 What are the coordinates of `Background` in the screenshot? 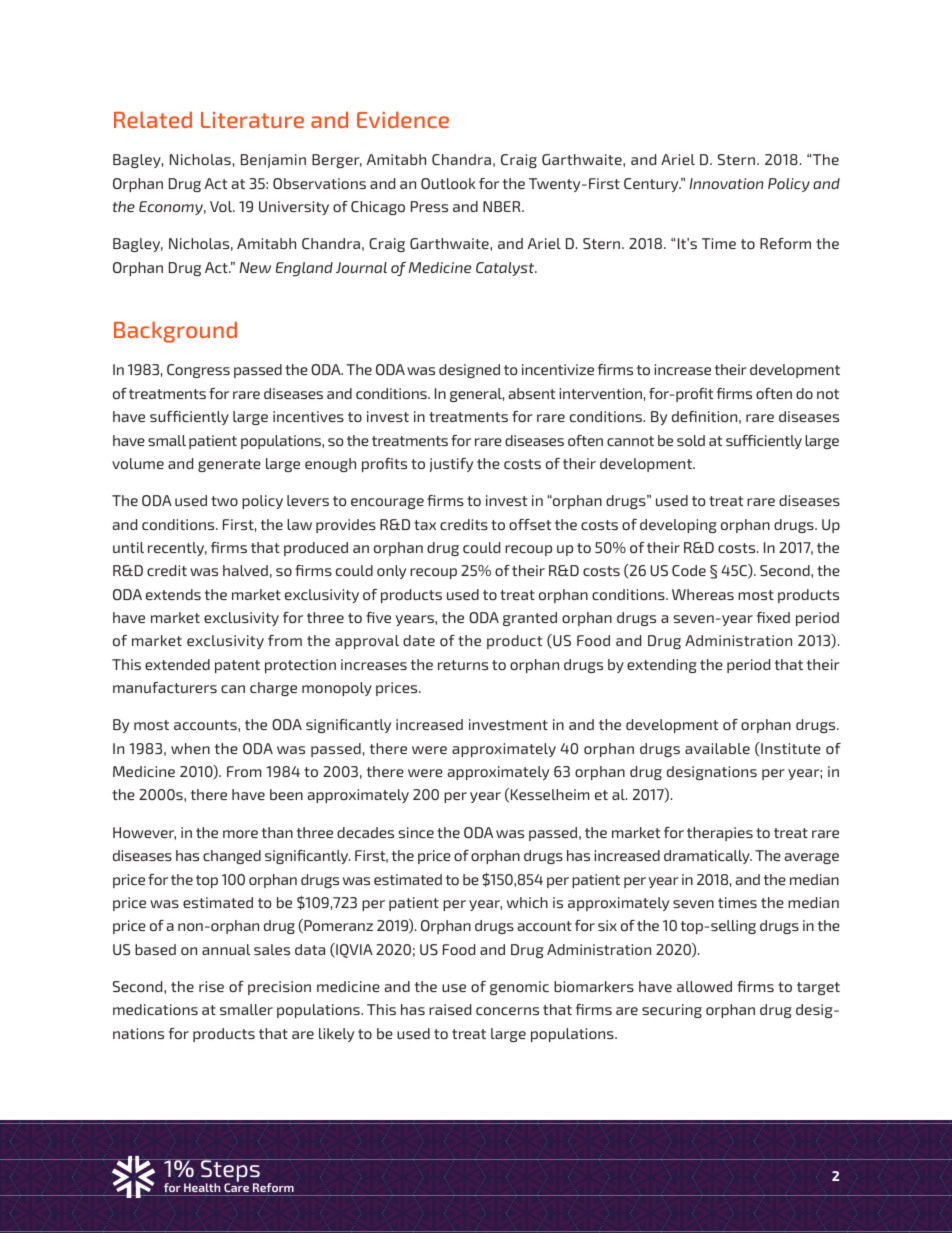 It's located at (175, 332).
